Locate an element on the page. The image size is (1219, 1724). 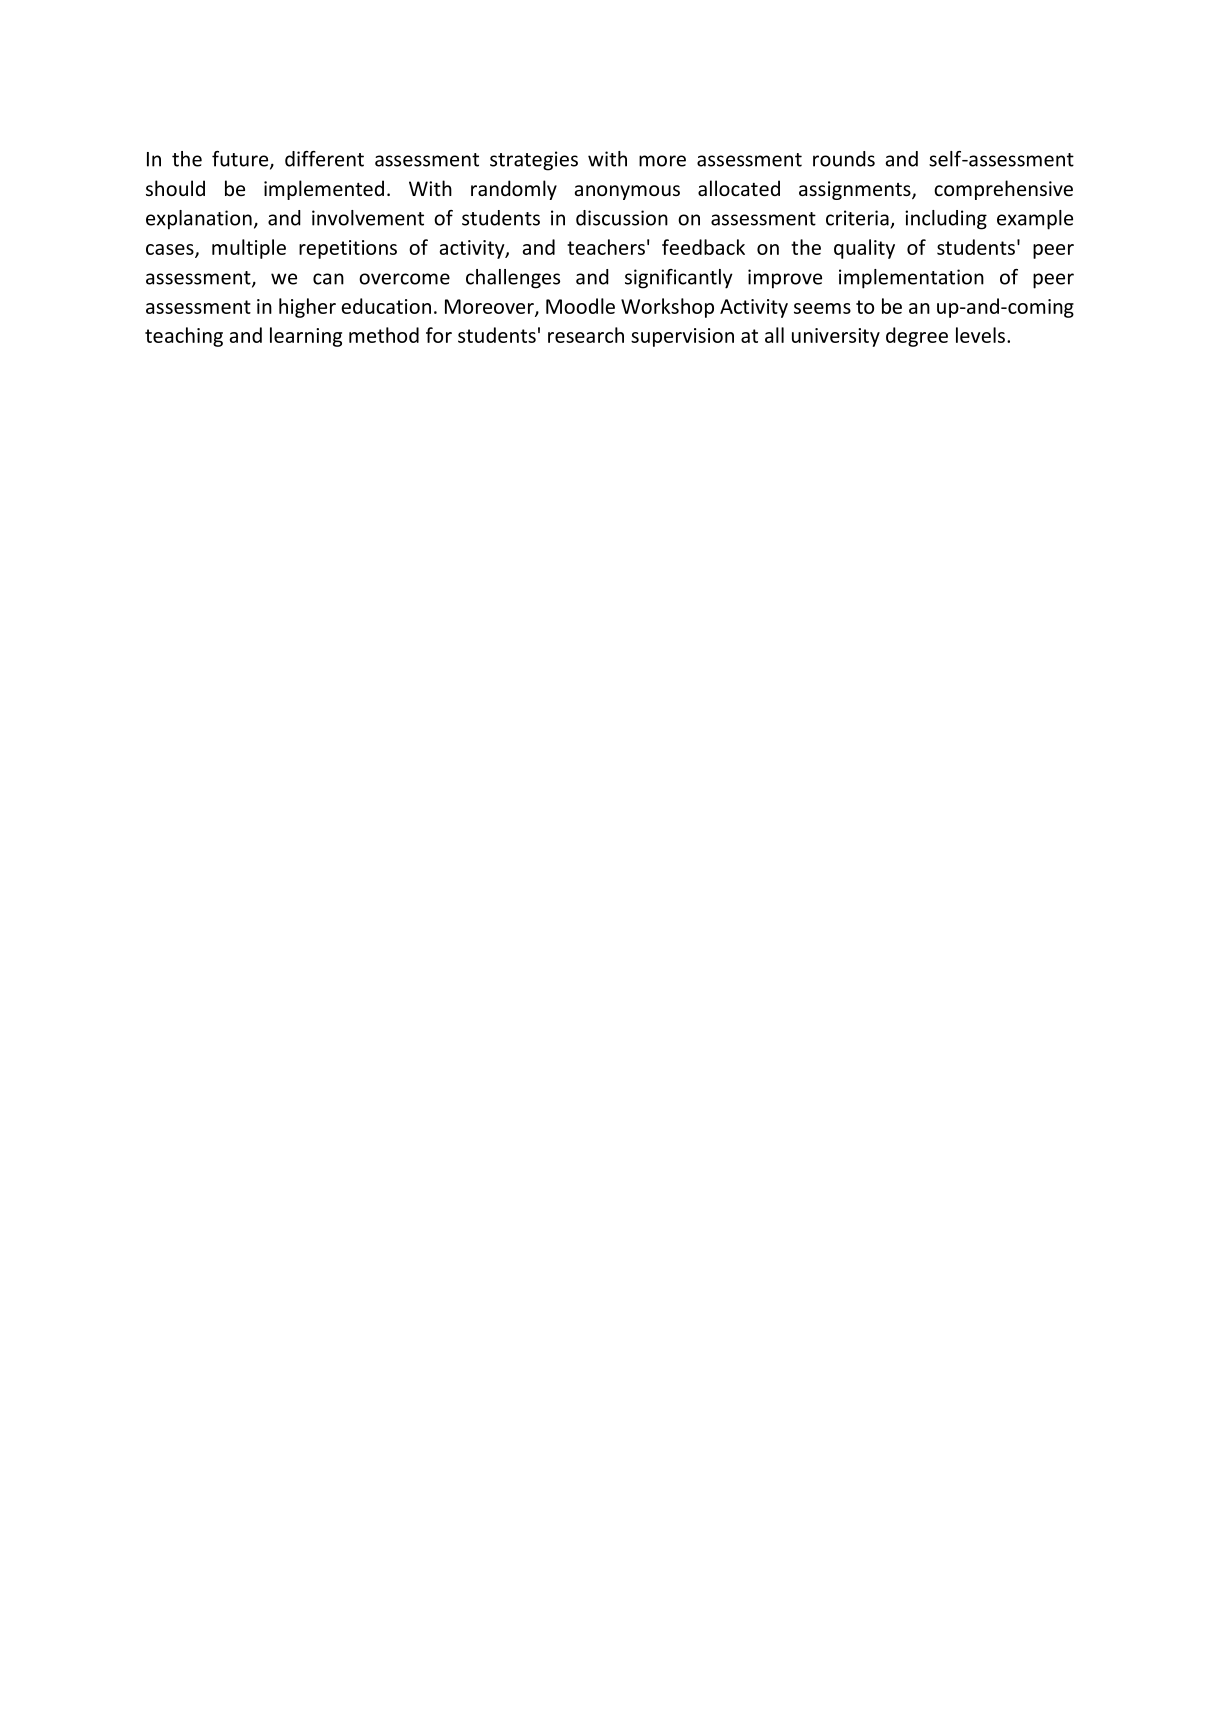
significantly is located at coordinates (679, 279).
